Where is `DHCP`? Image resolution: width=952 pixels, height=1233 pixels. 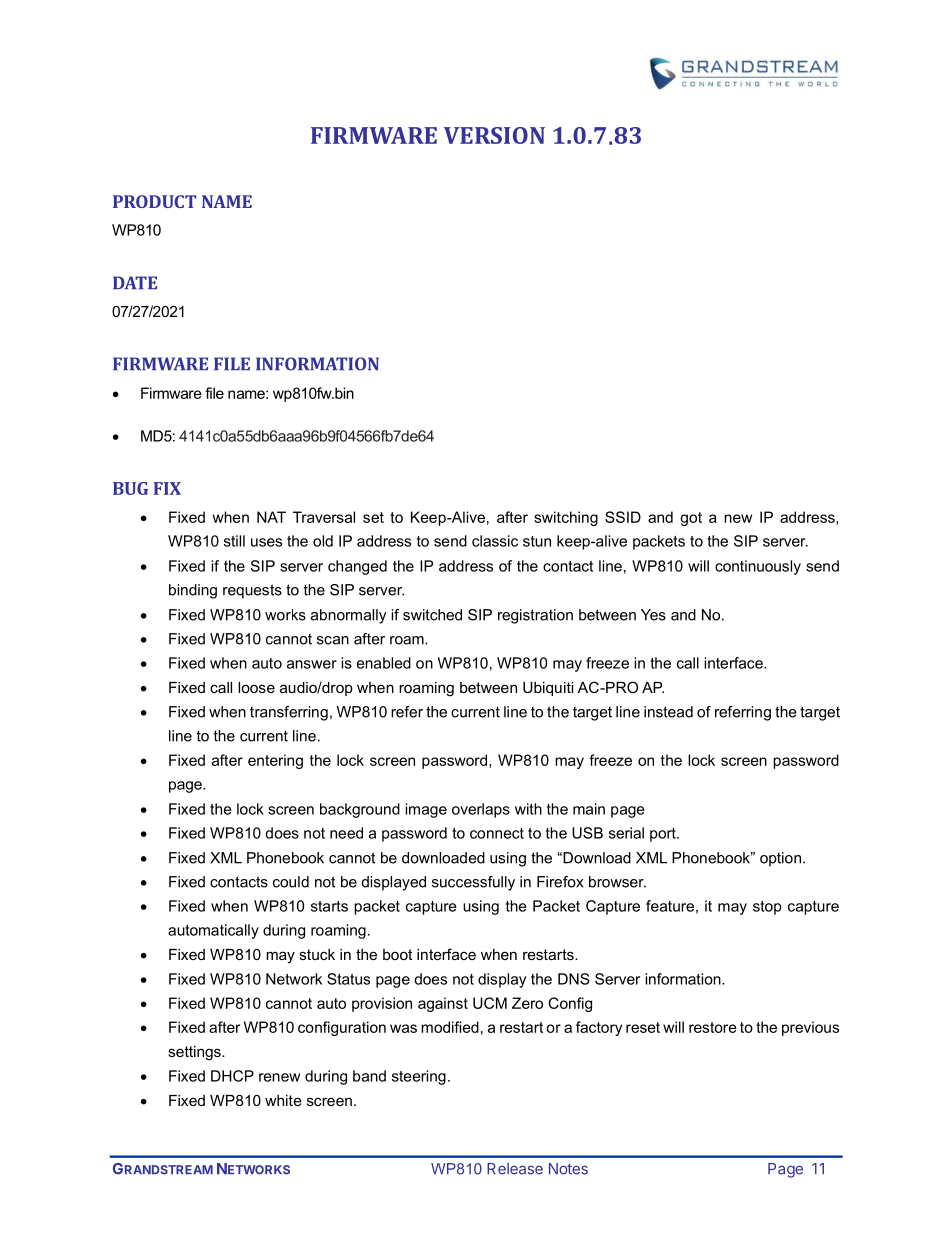 DHCP is located at coordinates (232, 1076).
